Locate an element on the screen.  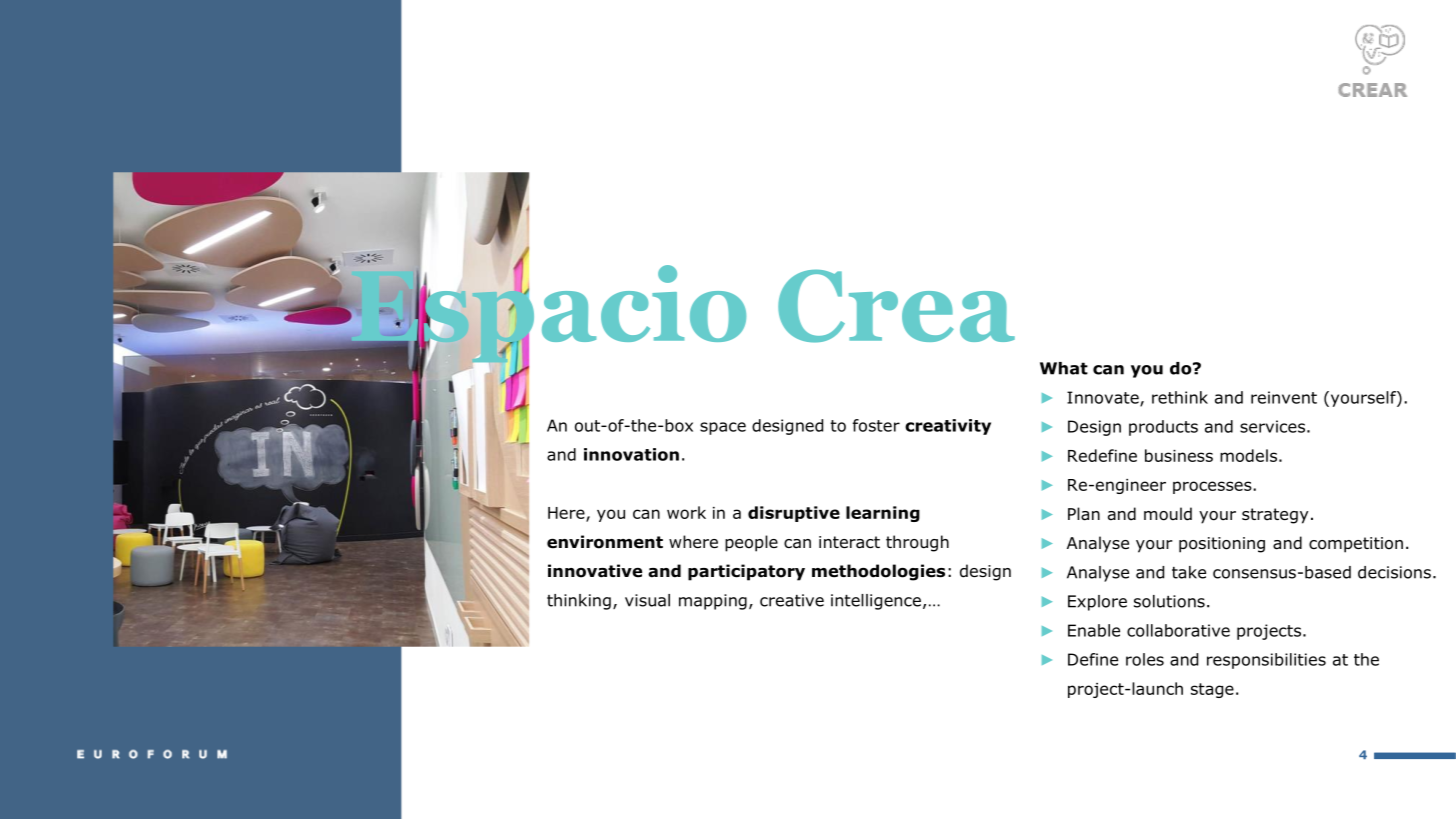
foster is located at coordinates (876, 425).
